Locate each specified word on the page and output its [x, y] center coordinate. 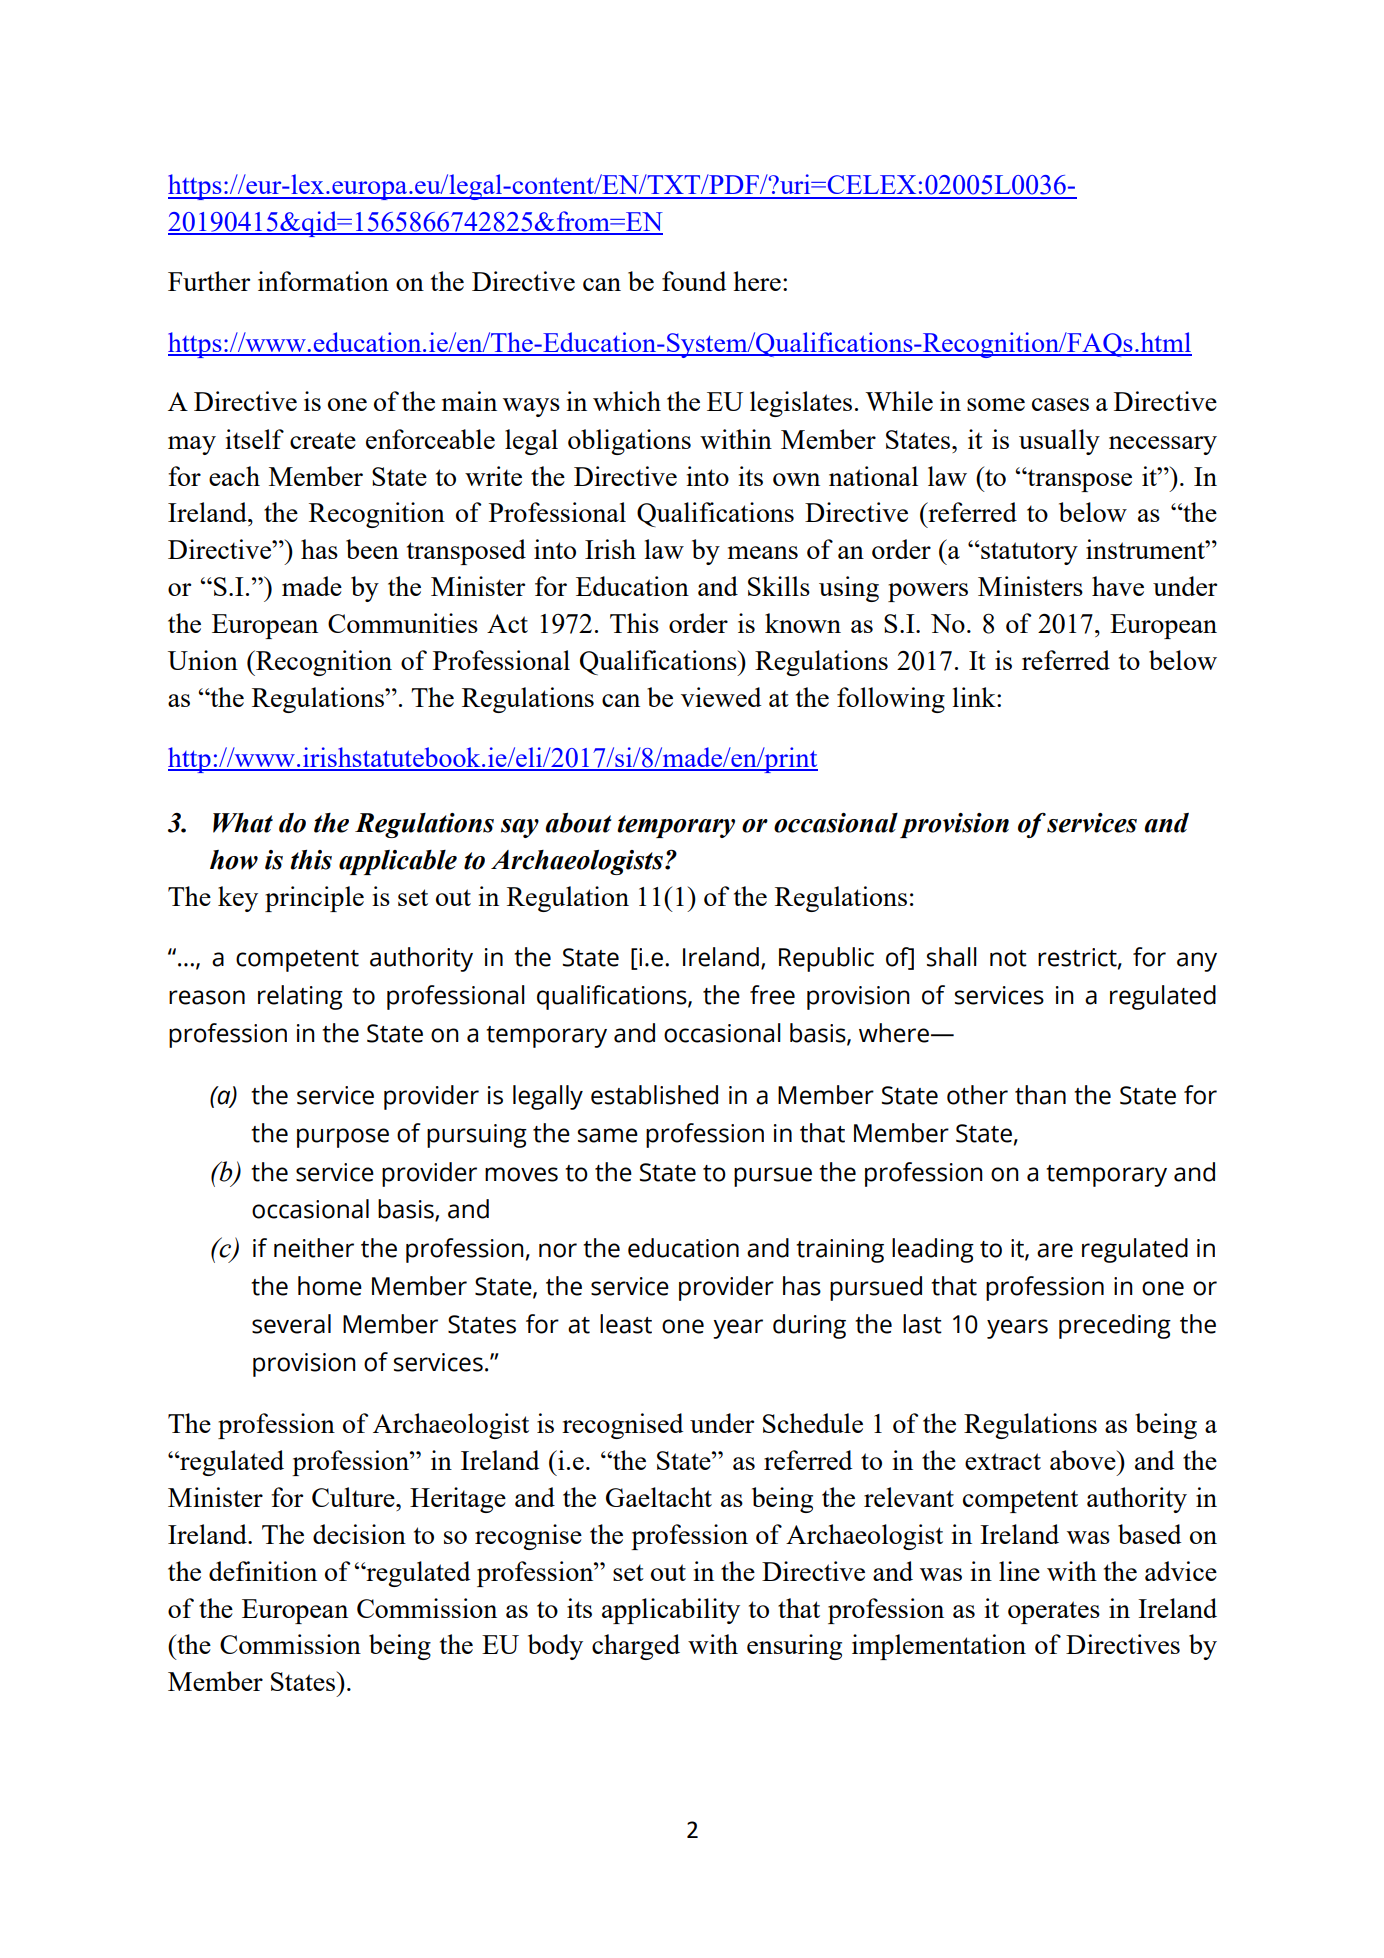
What [243, 823]
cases [1060, 404]
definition [263, 1571]
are [1055, 1250]
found [694, 281]
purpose [343, 1138]
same [608, 1135]
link [975, 697]
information [323, 281]
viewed [721, 697]
